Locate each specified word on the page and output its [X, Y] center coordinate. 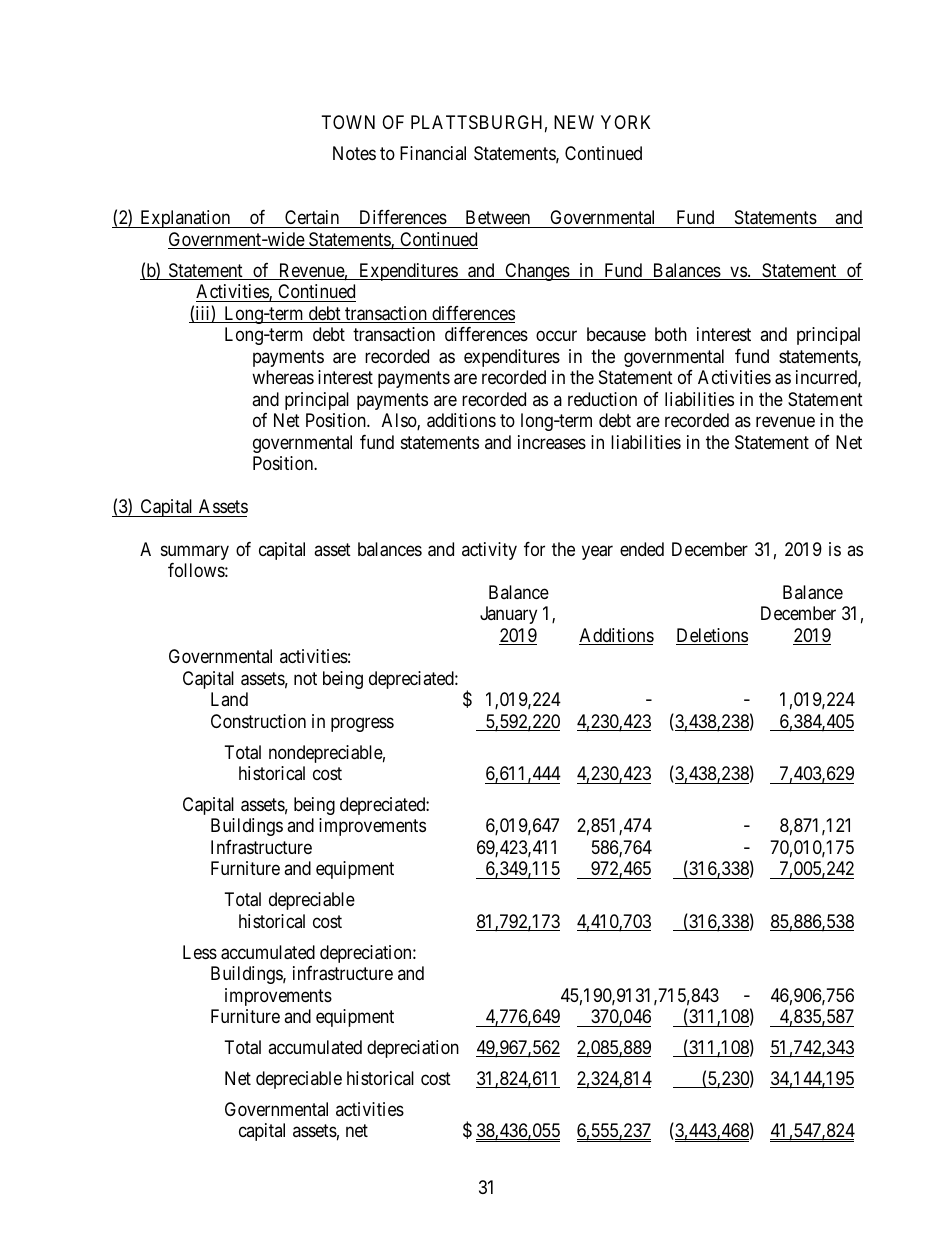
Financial [433, 153]
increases [552, 442]
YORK [625, 122]
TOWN [348, 122]
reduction [602, 399]
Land [229, 699]
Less [200, 952]
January [508, 615]
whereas [283, 377]
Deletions [712, 636]
